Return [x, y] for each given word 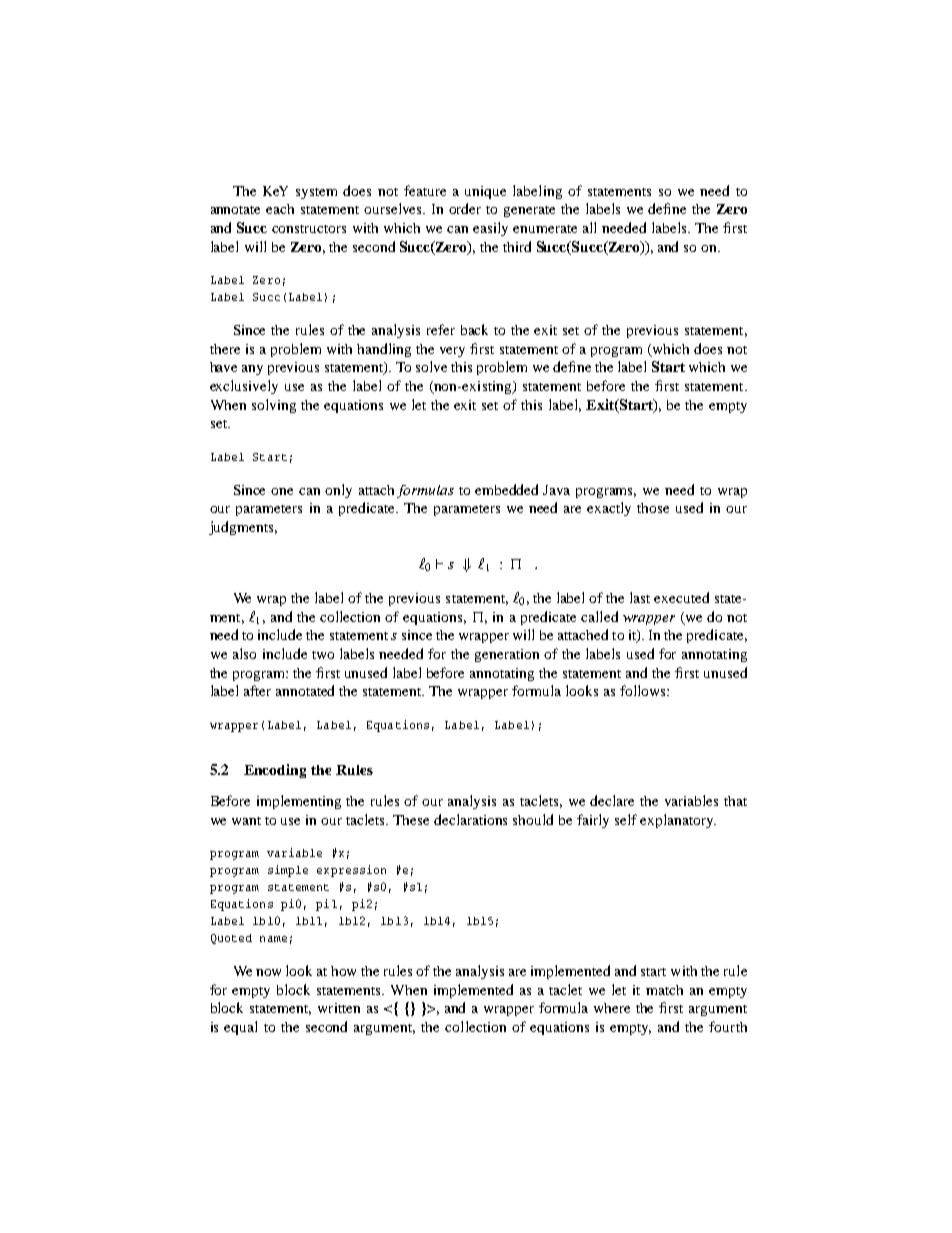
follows [644, 690]
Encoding [275, 771]
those [653, 508]
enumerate [545, 229]
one [282, 491]
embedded [506, 489]
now [268, 972]
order [465, 208]
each [280, 209]
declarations [470, 819]
